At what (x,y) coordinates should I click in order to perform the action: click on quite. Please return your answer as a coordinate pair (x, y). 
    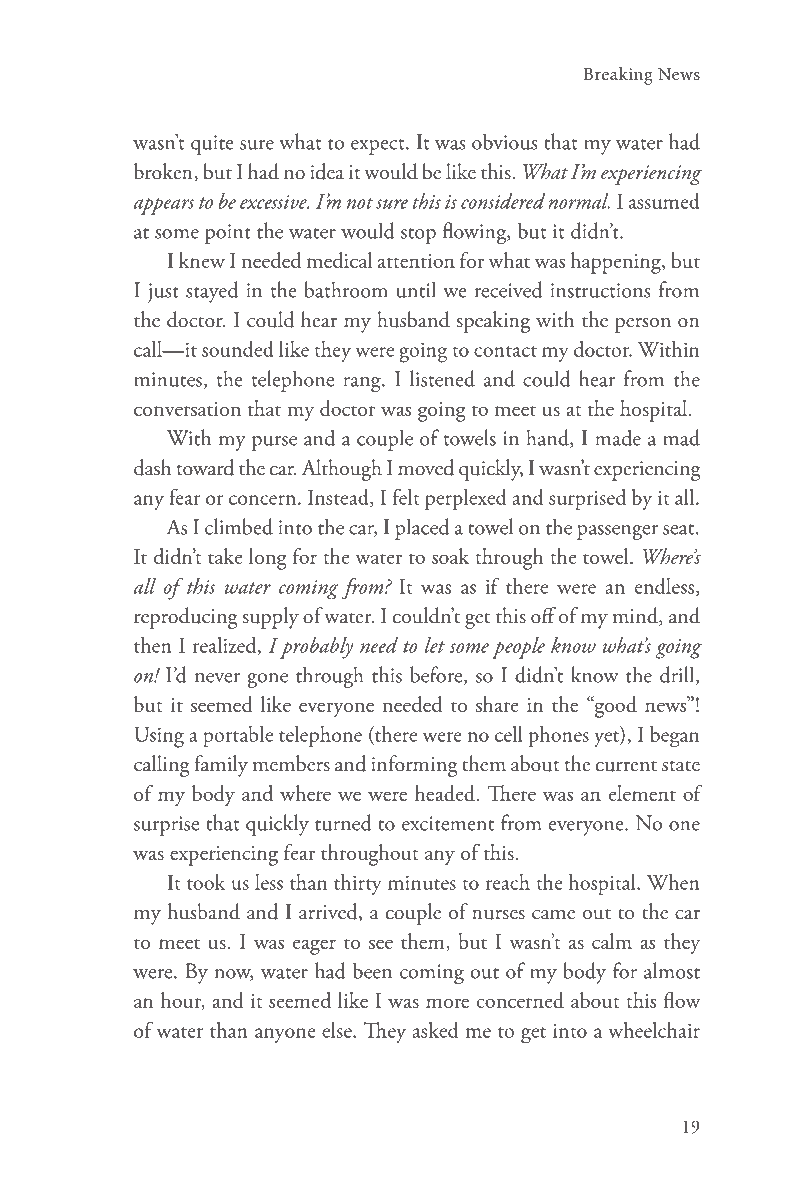
    Looking at the image, I should click on (212, 145).
